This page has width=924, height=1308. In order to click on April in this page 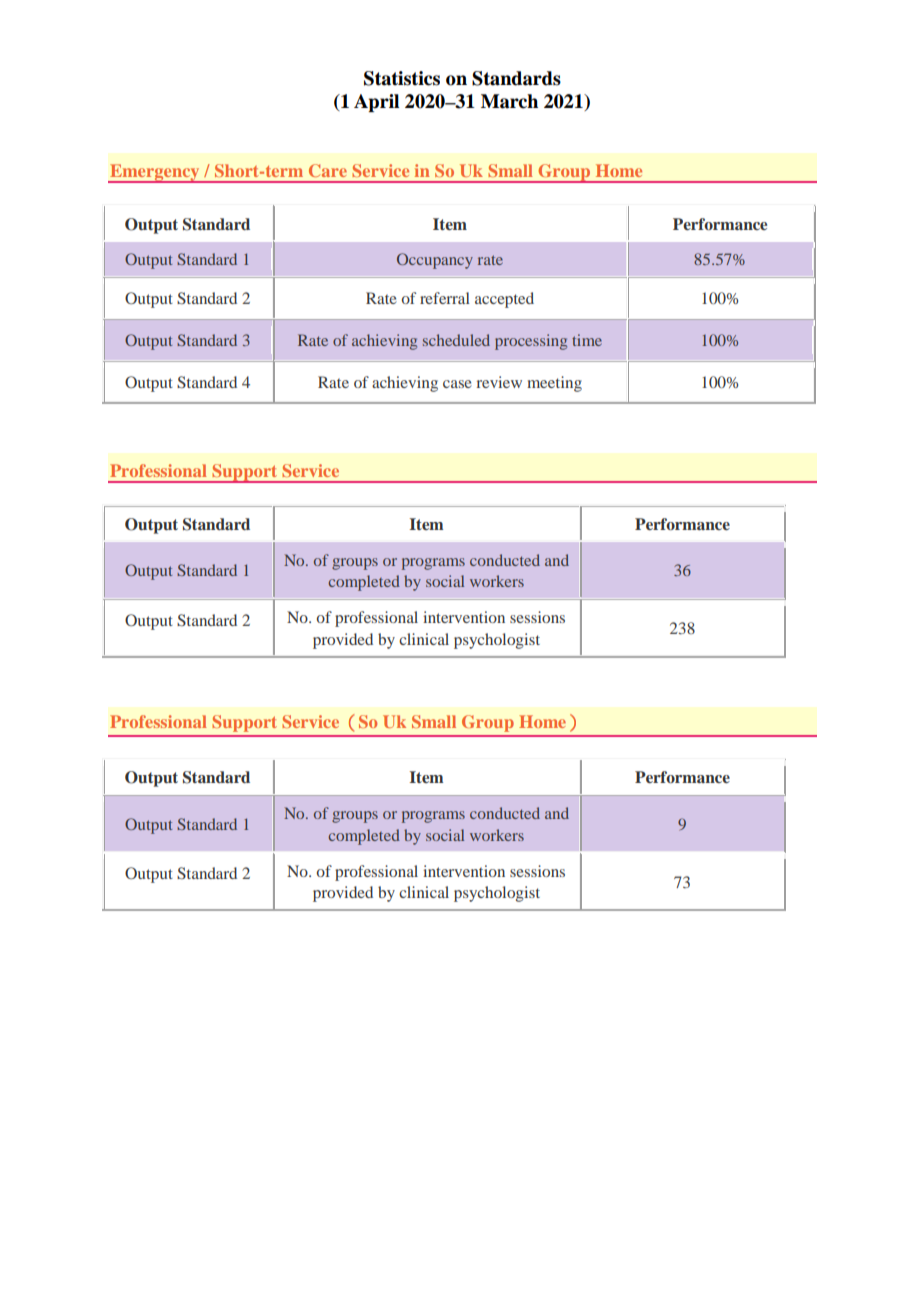, I will do `click(376, 103)`.
